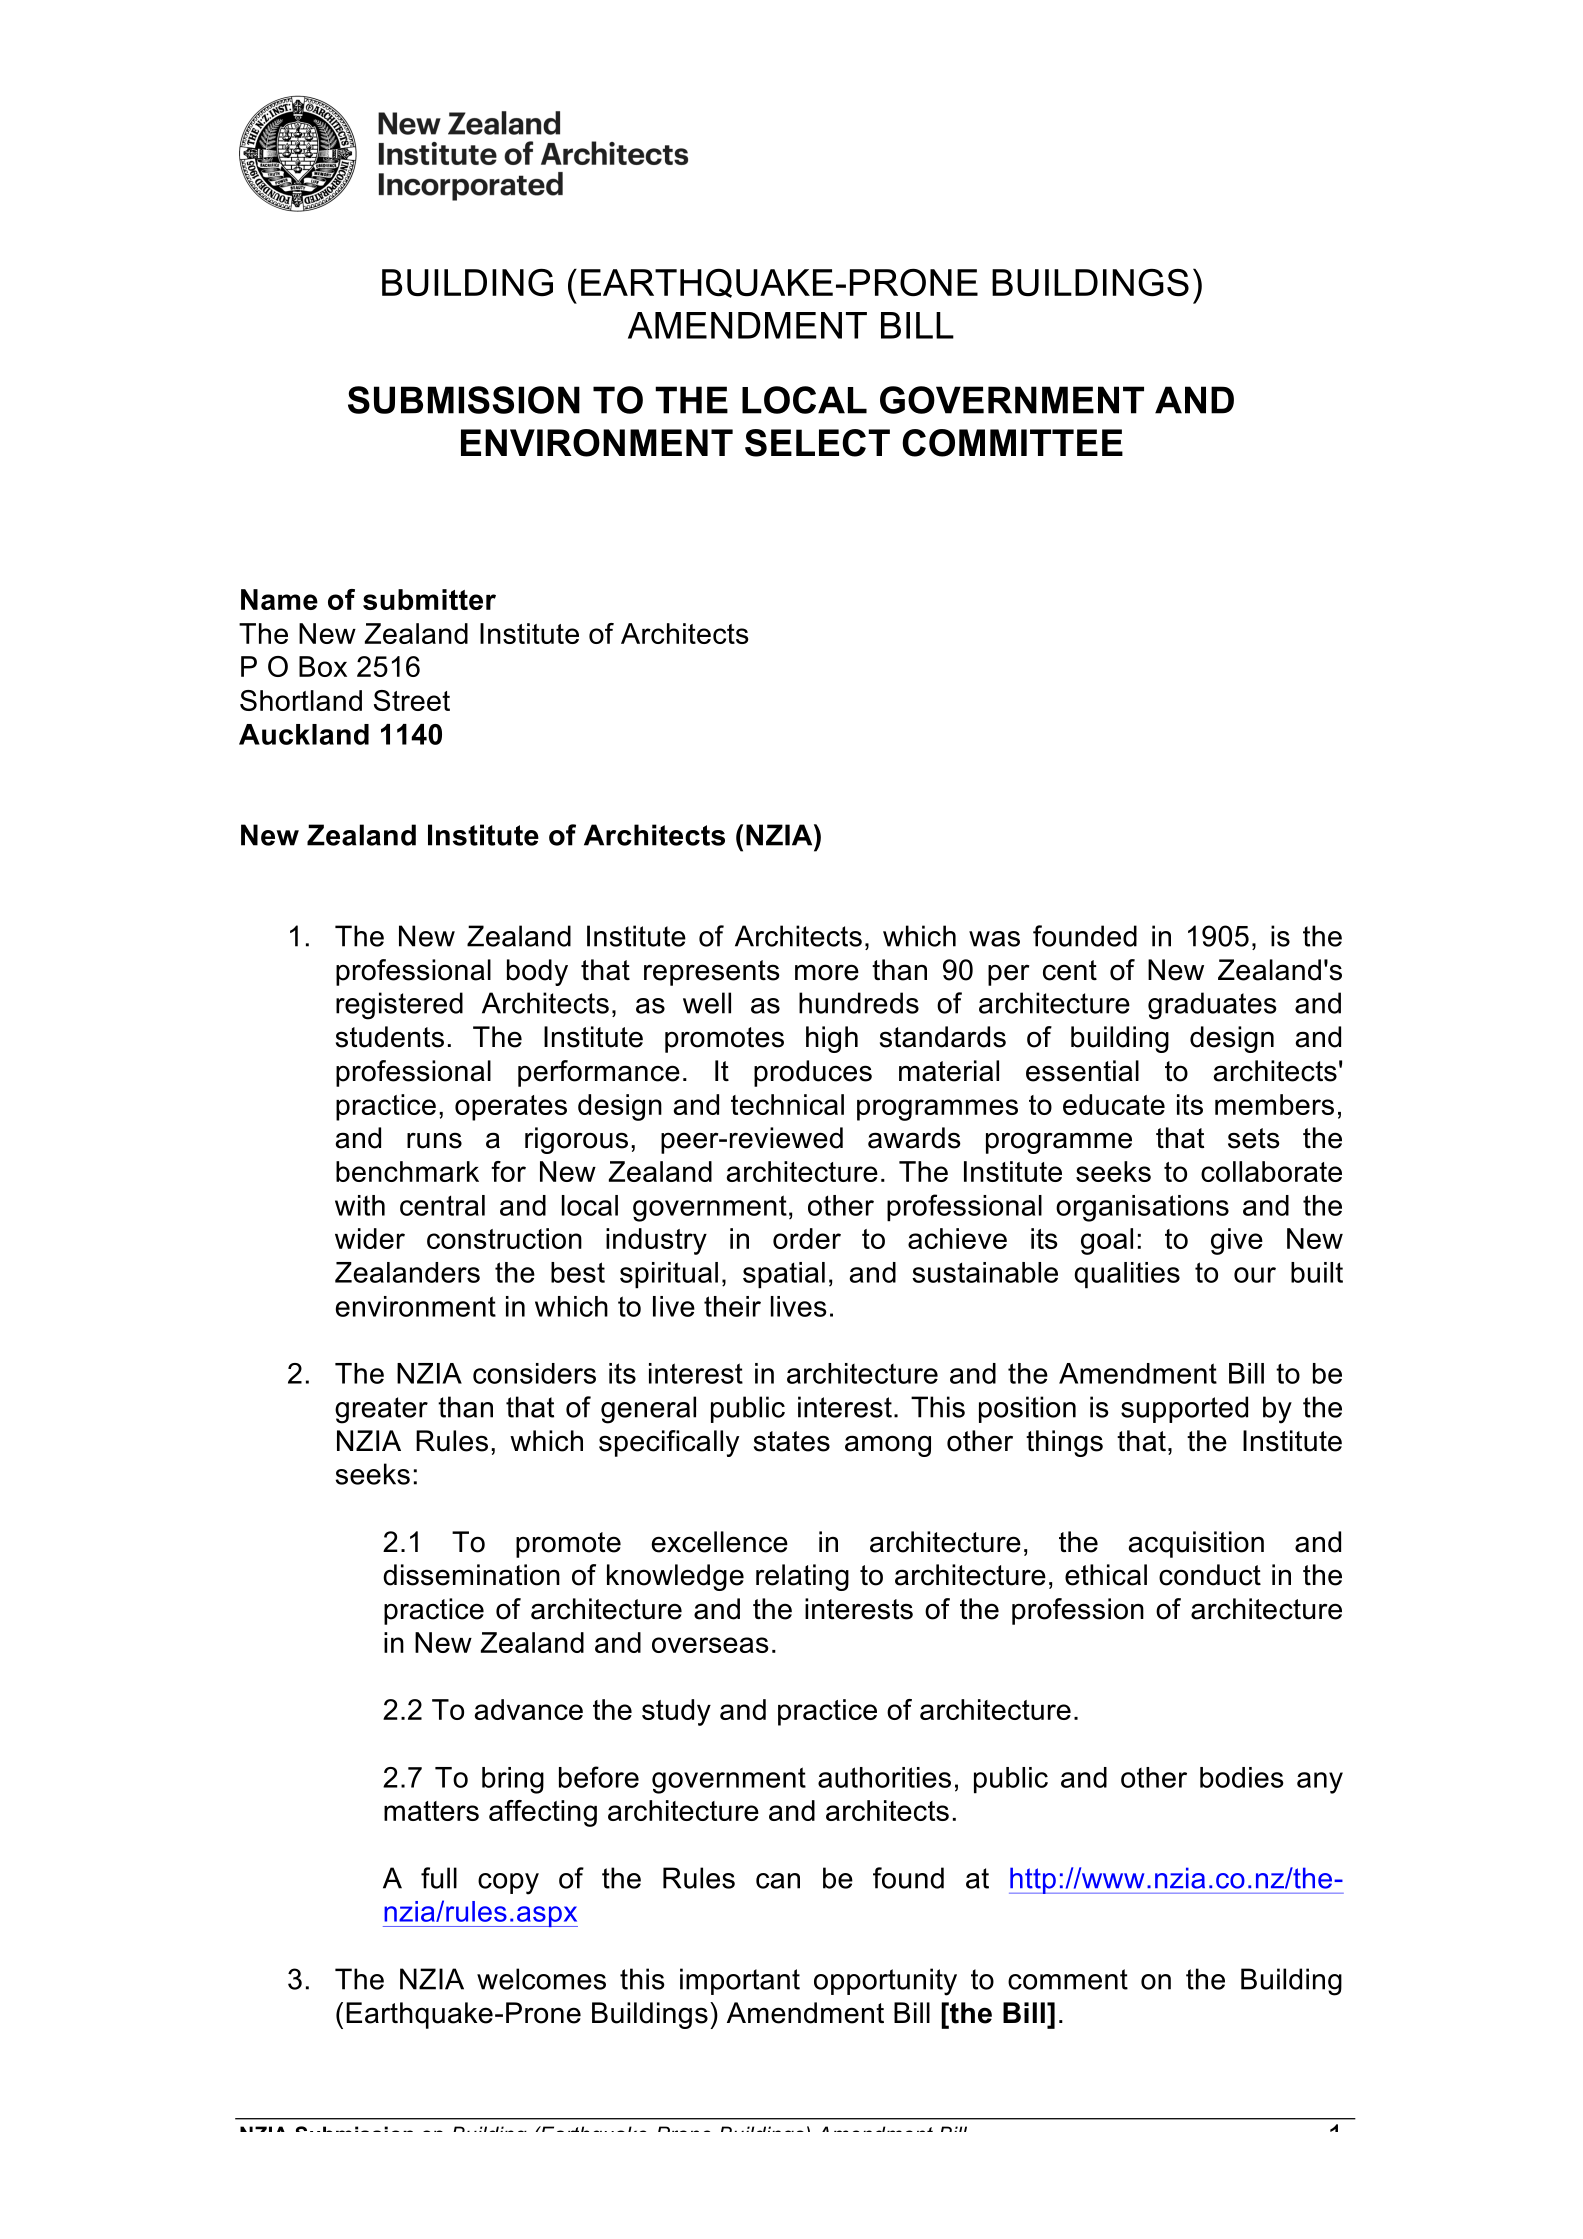 Image resolution: width=1583 pixels, height=2239 pixels. Describe the element at coordinates (817, 443) in the document. I see `SELECT` at that location.
